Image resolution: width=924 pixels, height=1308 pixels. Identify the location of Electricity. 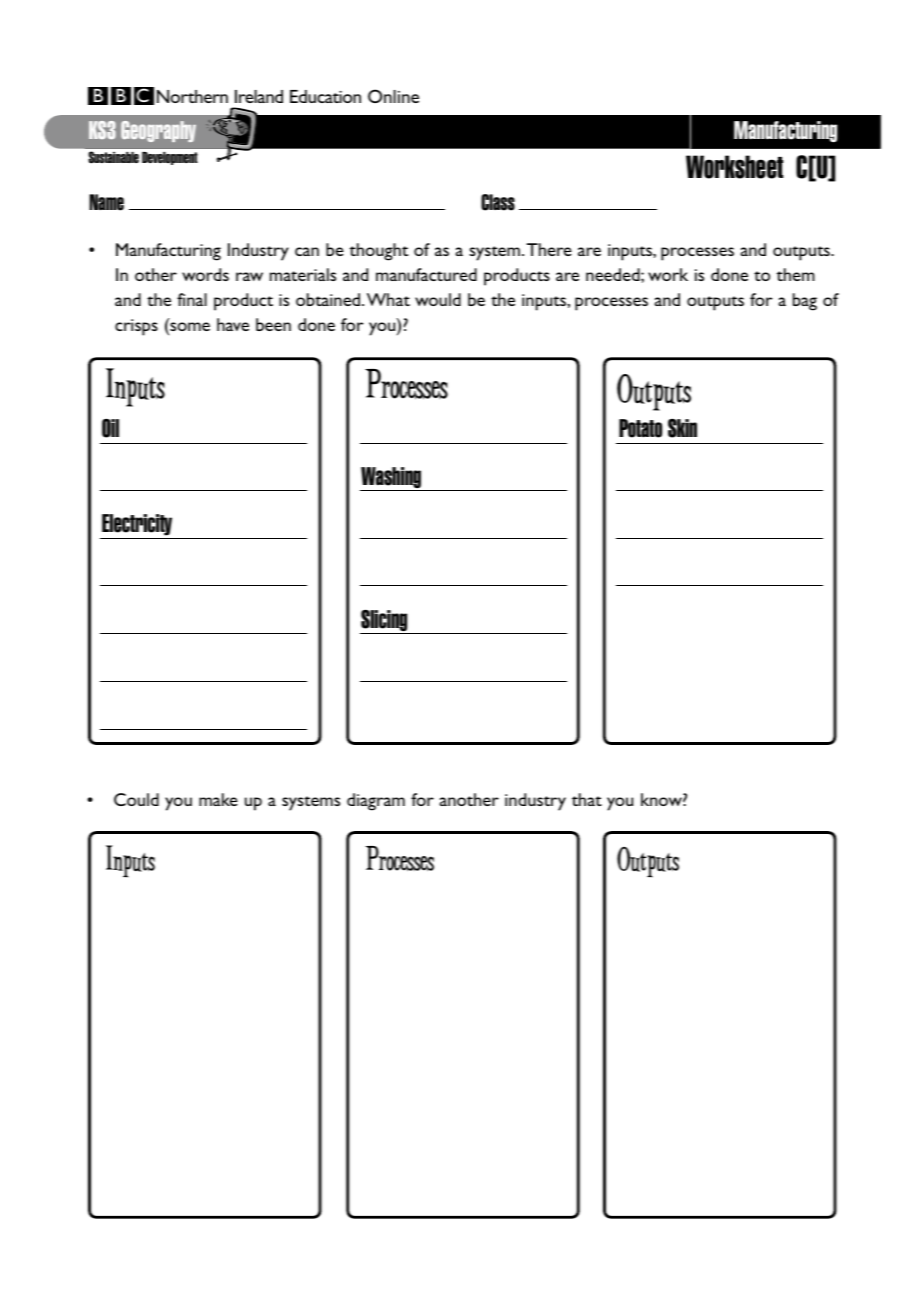
(137, 526).
